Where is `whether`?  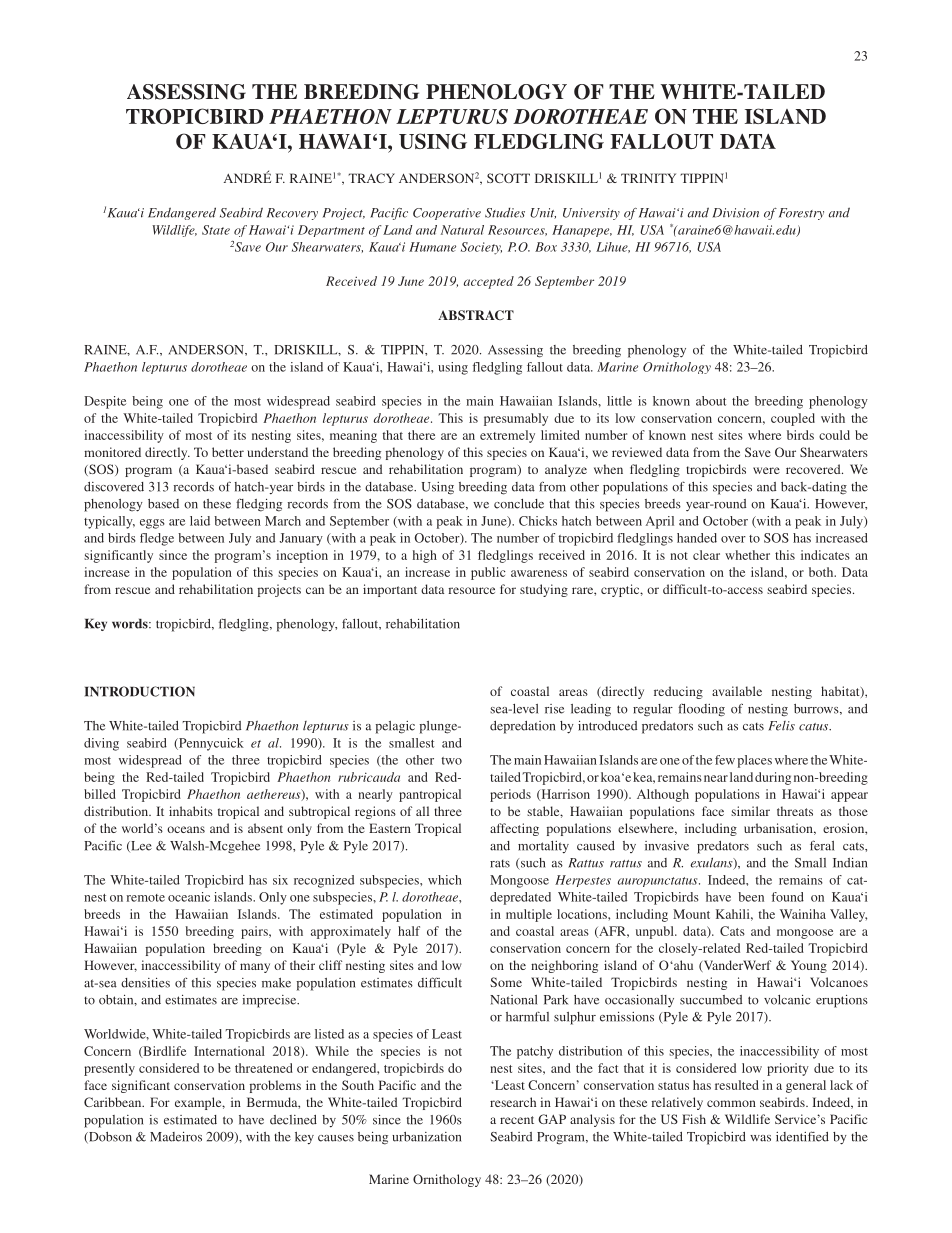
whether is located at coordinates (747, 555).
